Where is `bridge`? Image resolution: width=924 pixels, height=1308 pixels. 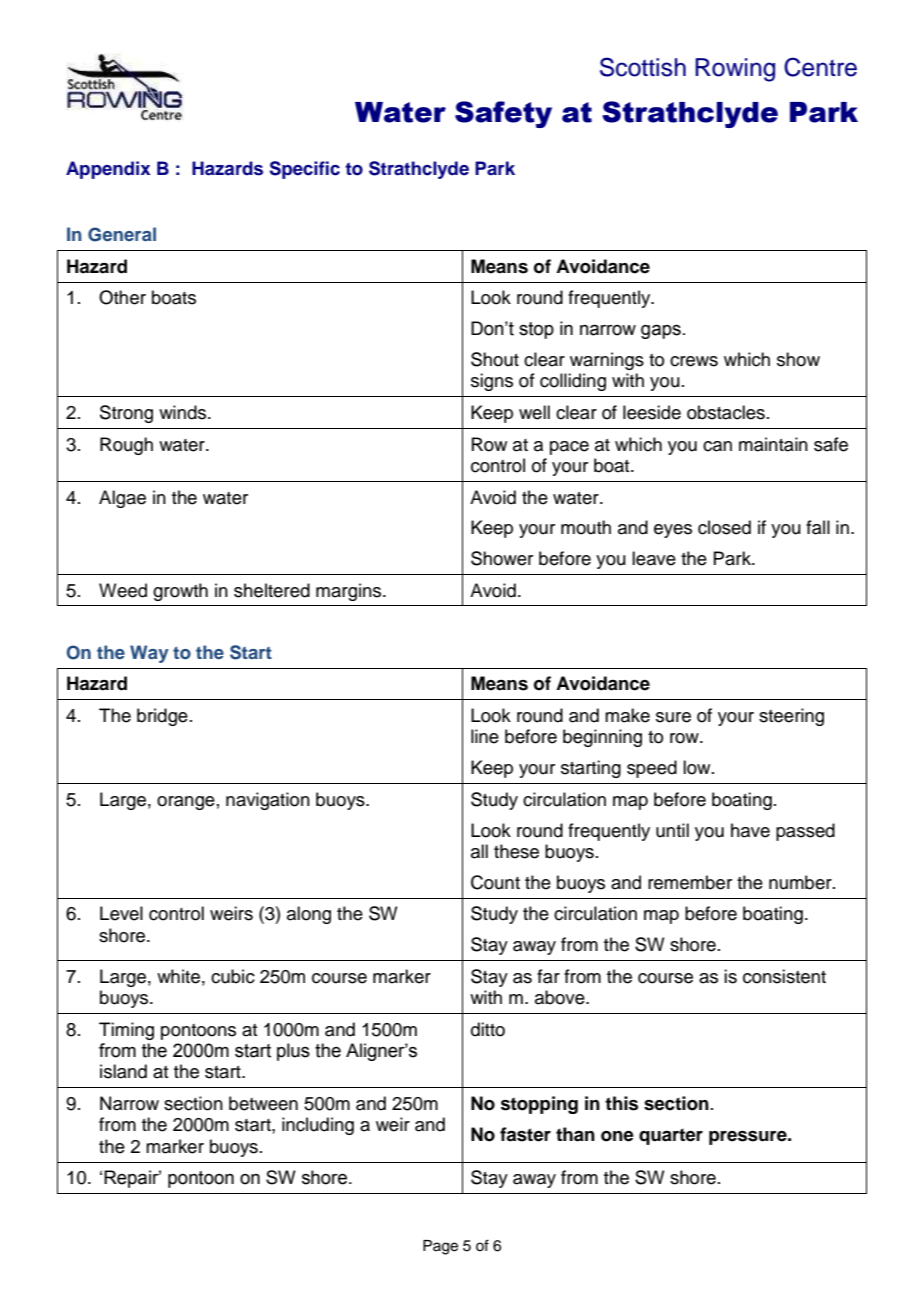
bridge is located at coordinates (162, 717).
